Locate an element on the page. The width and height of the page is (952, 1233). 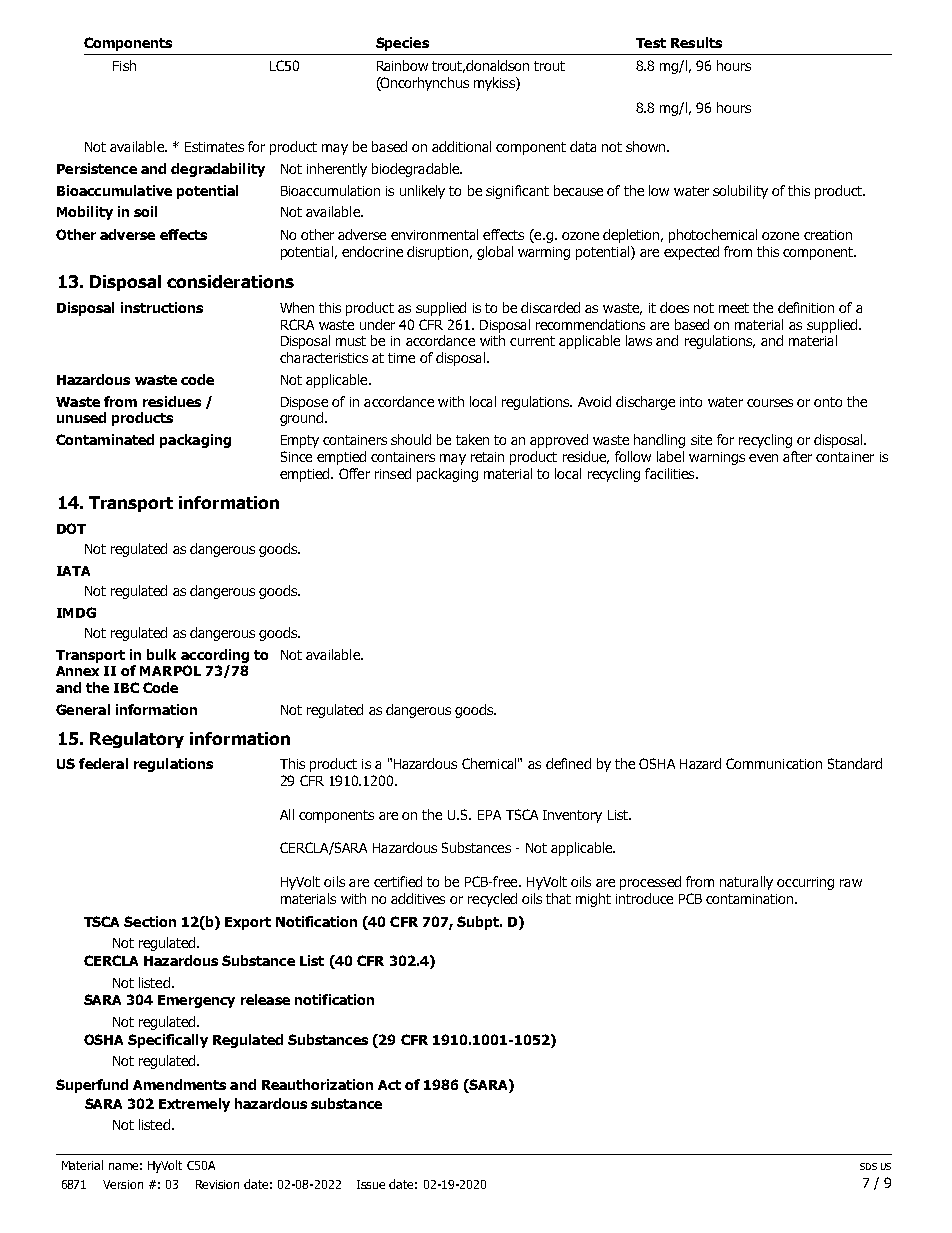
rinsed is located at coordinates (393, 473).
